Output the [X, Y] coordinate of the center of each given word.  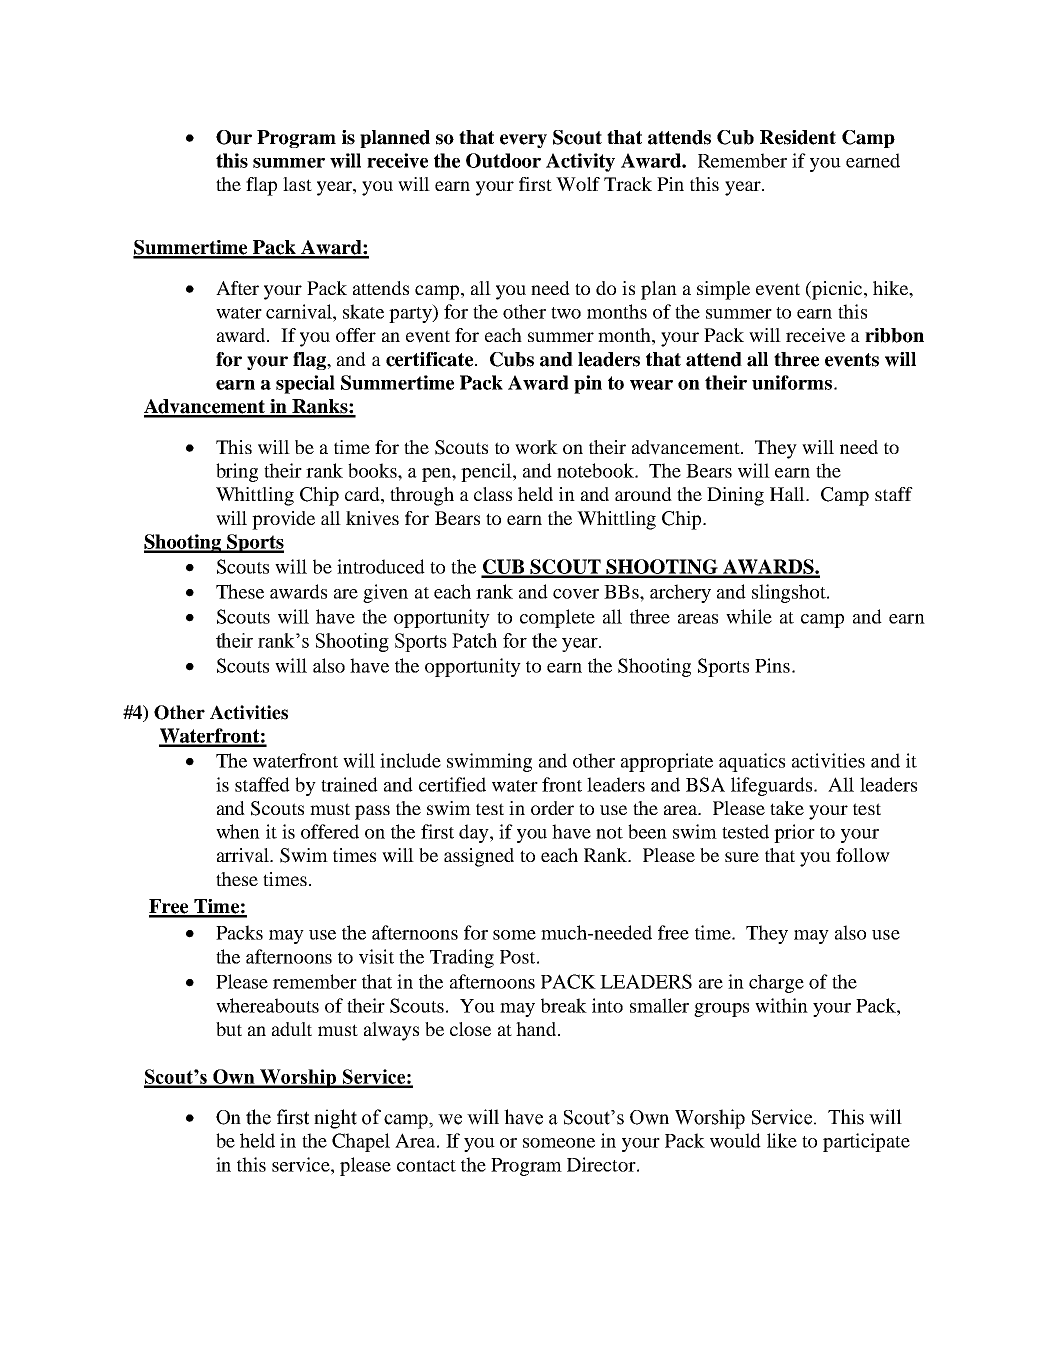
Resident [798, 137]
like [782, 1140]
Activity [580, 162]
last [297, 184]
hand [537, 1029]
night [335, 1119]
